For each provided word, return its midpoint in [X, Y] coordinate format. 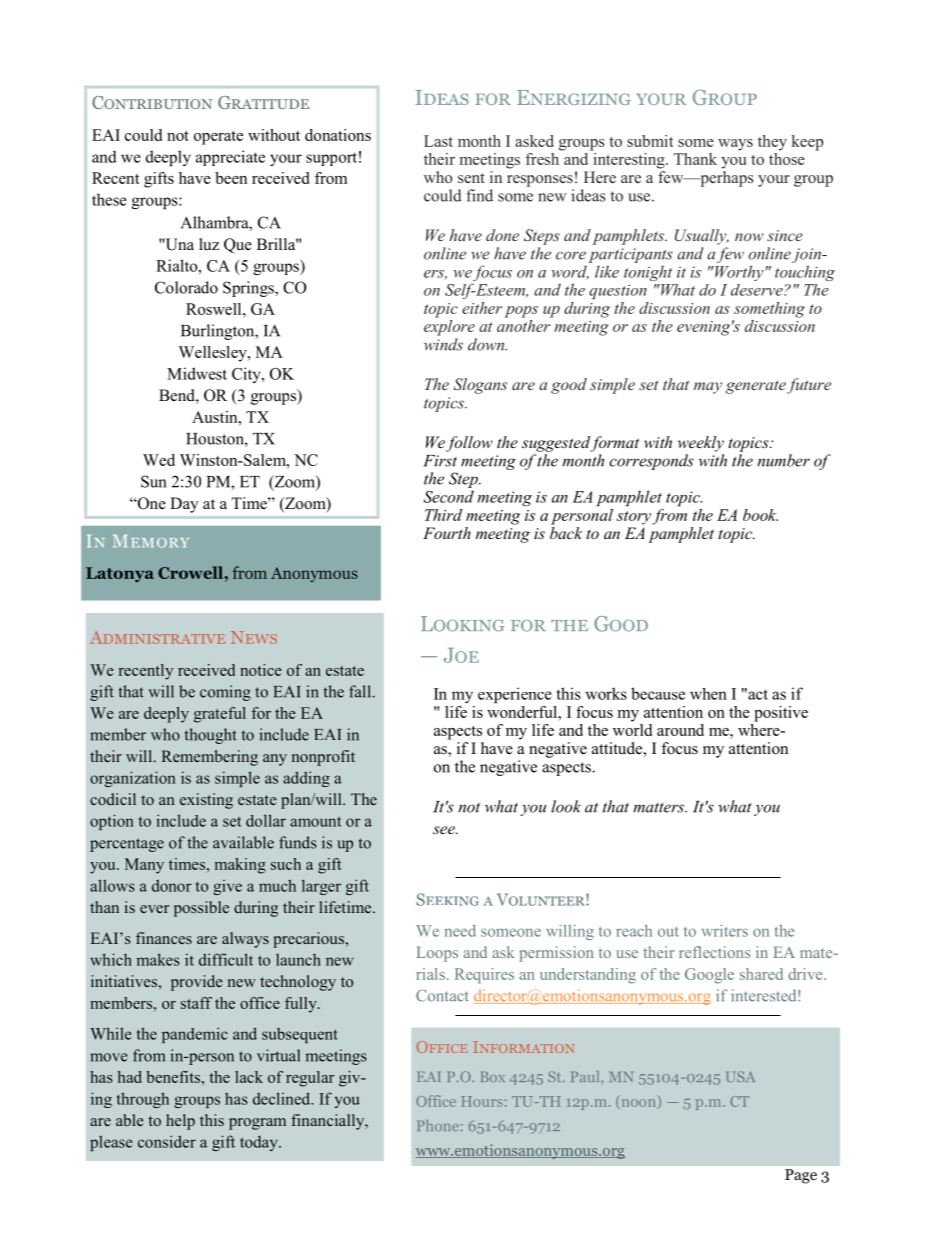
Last [438, 141]
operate [218, 138]
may [708, 388]
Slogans [480, 386]
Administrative [157, 637]
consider [167, 1141]
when [708, 694]
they [772, 143]
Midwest [197, 373]
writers [725, 931]
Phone [438, 1125]
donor [172, 885]
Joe [461, 655]
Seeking [447, 899]
